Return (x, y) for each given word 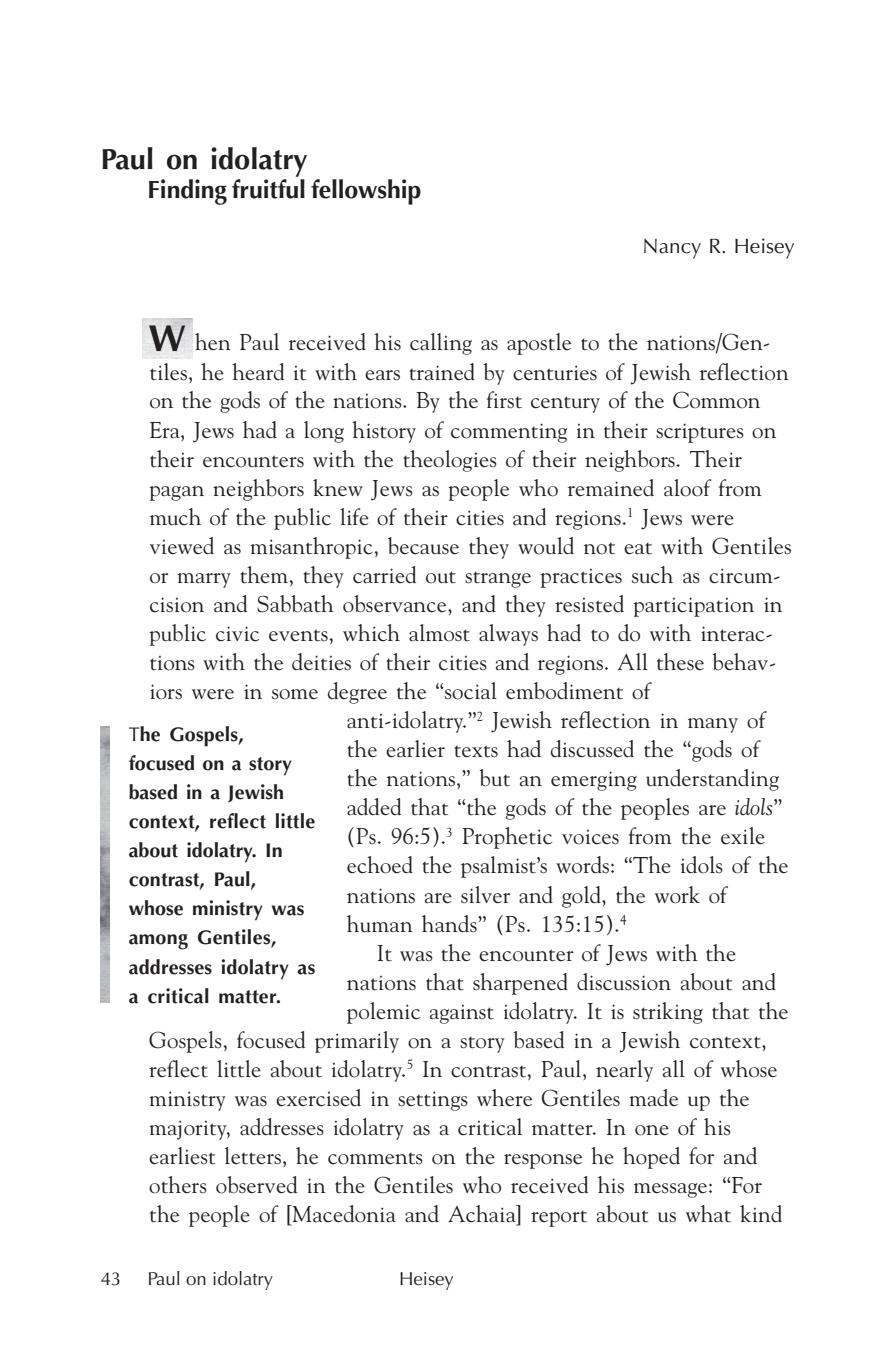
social (470, 691)
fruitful (268, 189)
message (670, 1190)
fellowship (366, 192)
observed (256, 1185)
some (295, 694)
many (713, 725)
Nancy (672, 249)
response (543, 1161)
